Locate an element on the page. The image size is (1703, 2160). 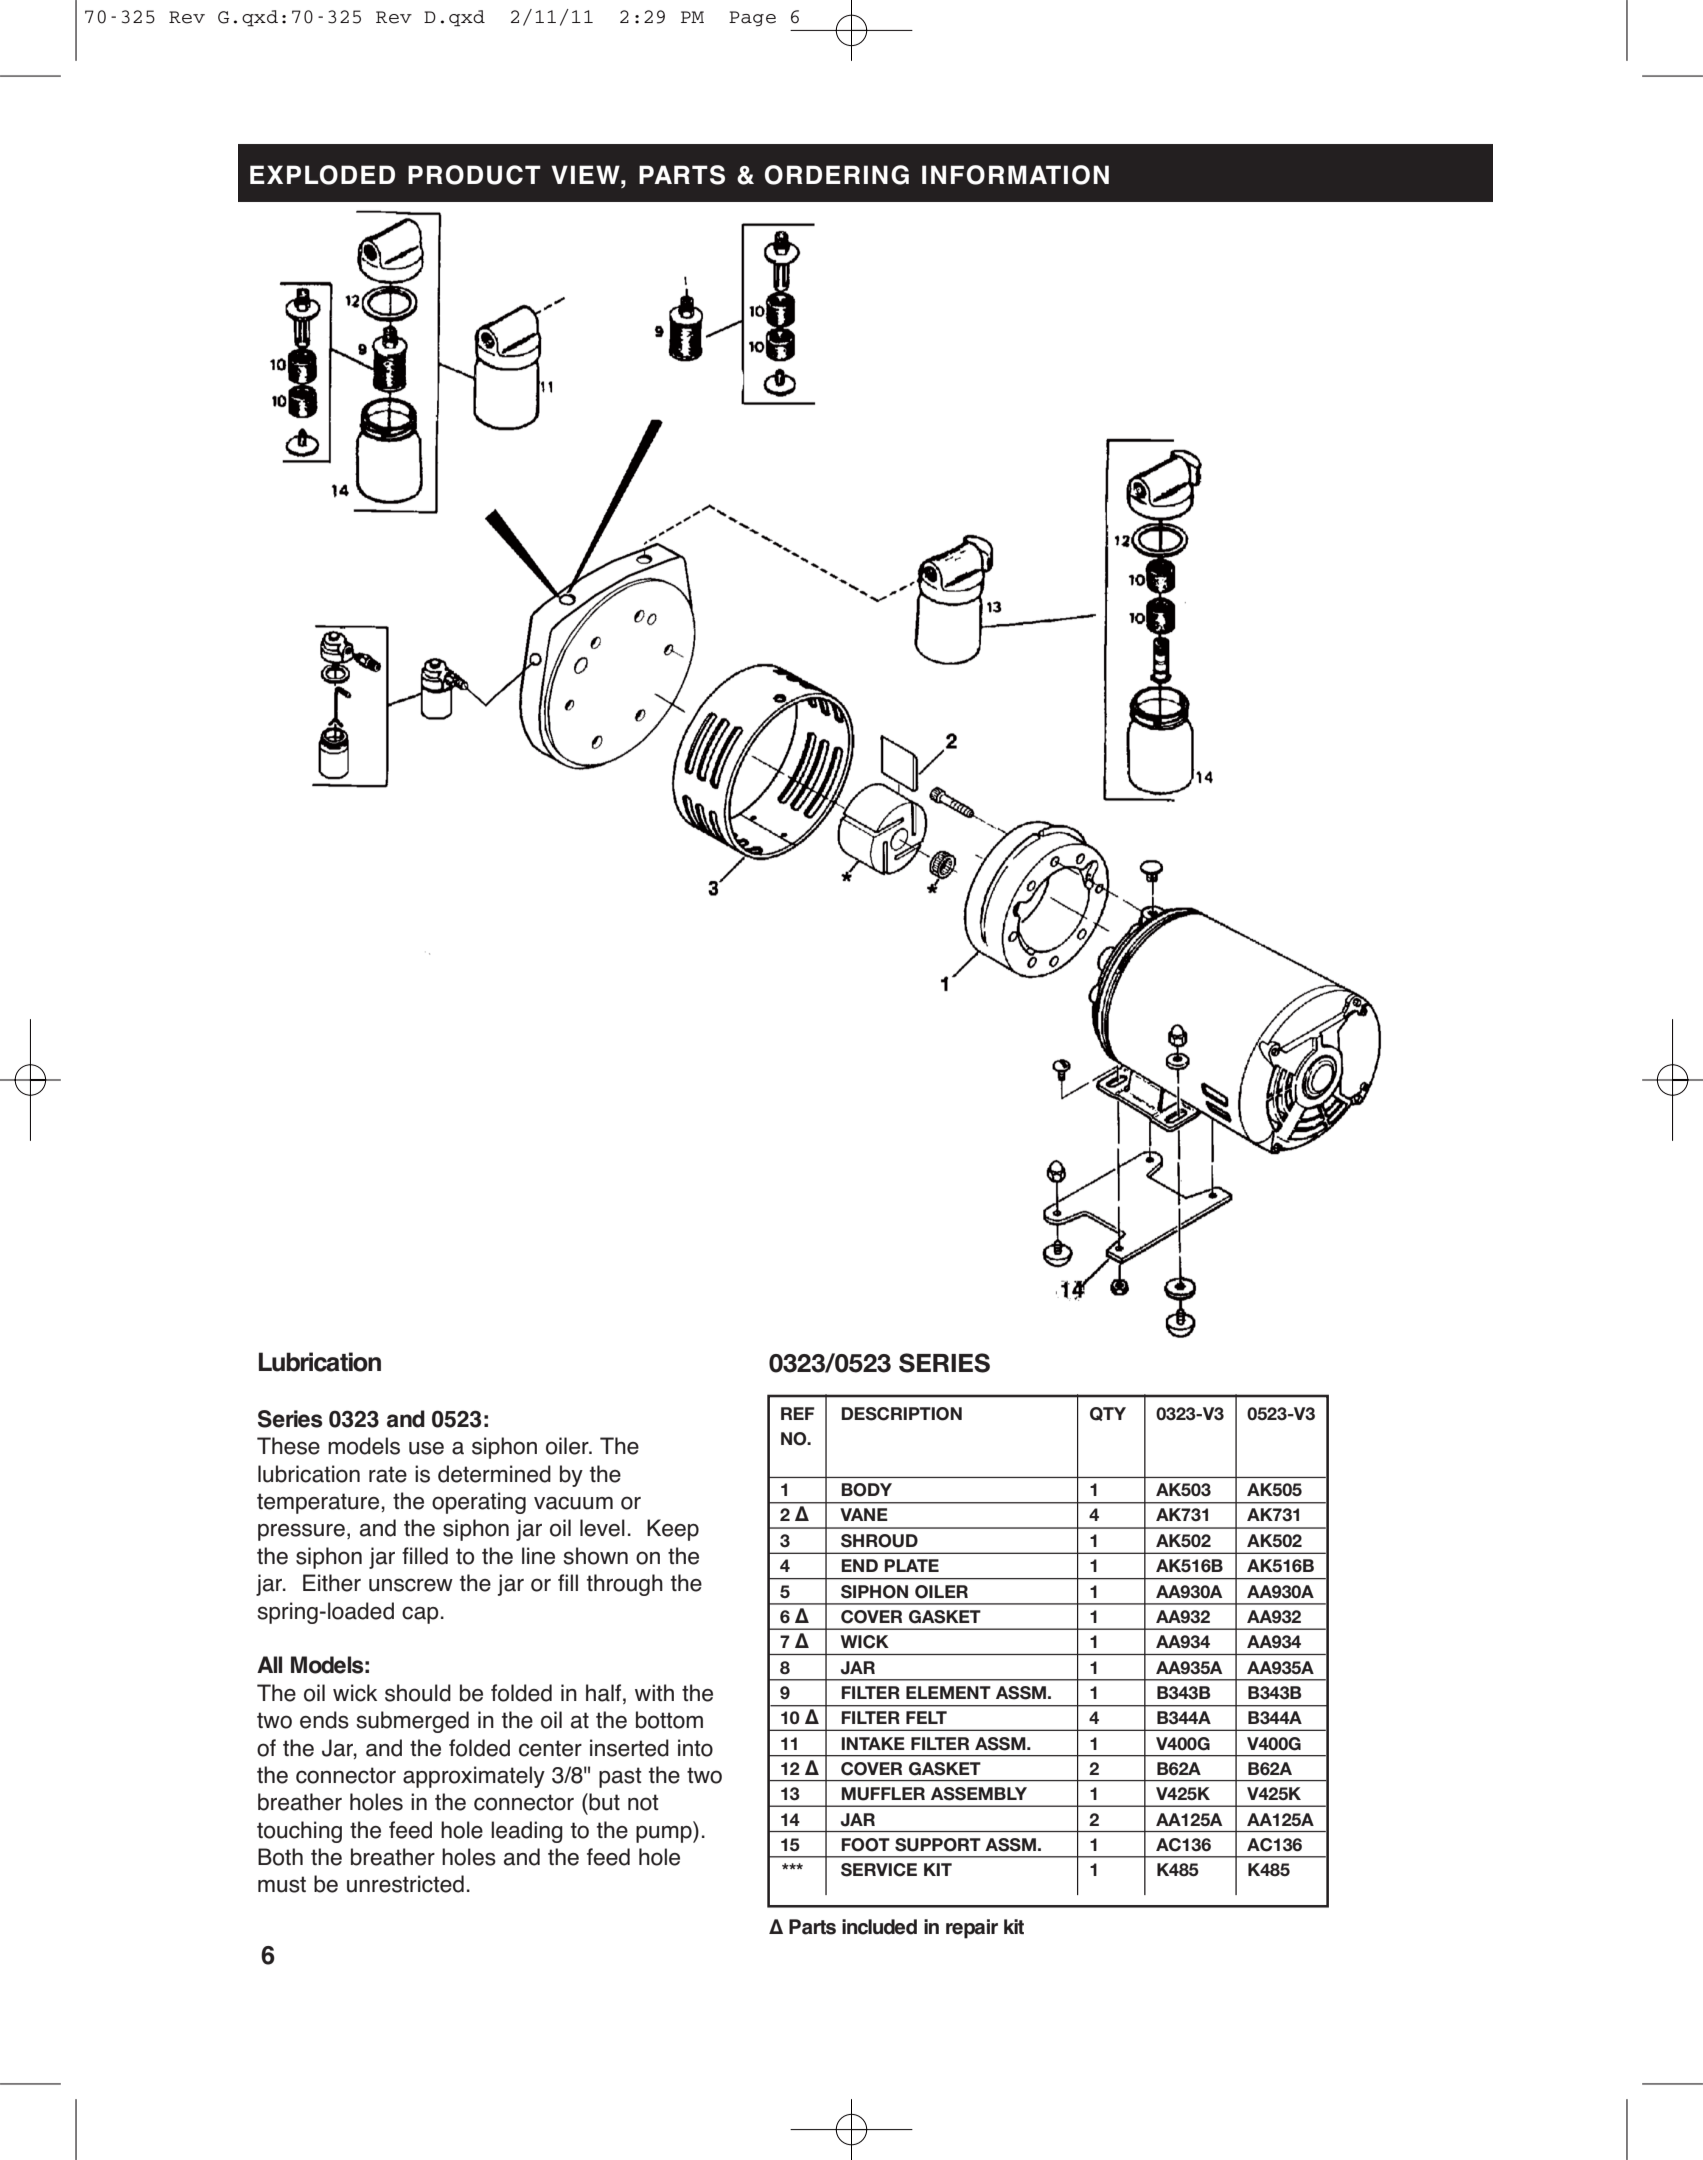
Page is located at coordinates (752, 19).
